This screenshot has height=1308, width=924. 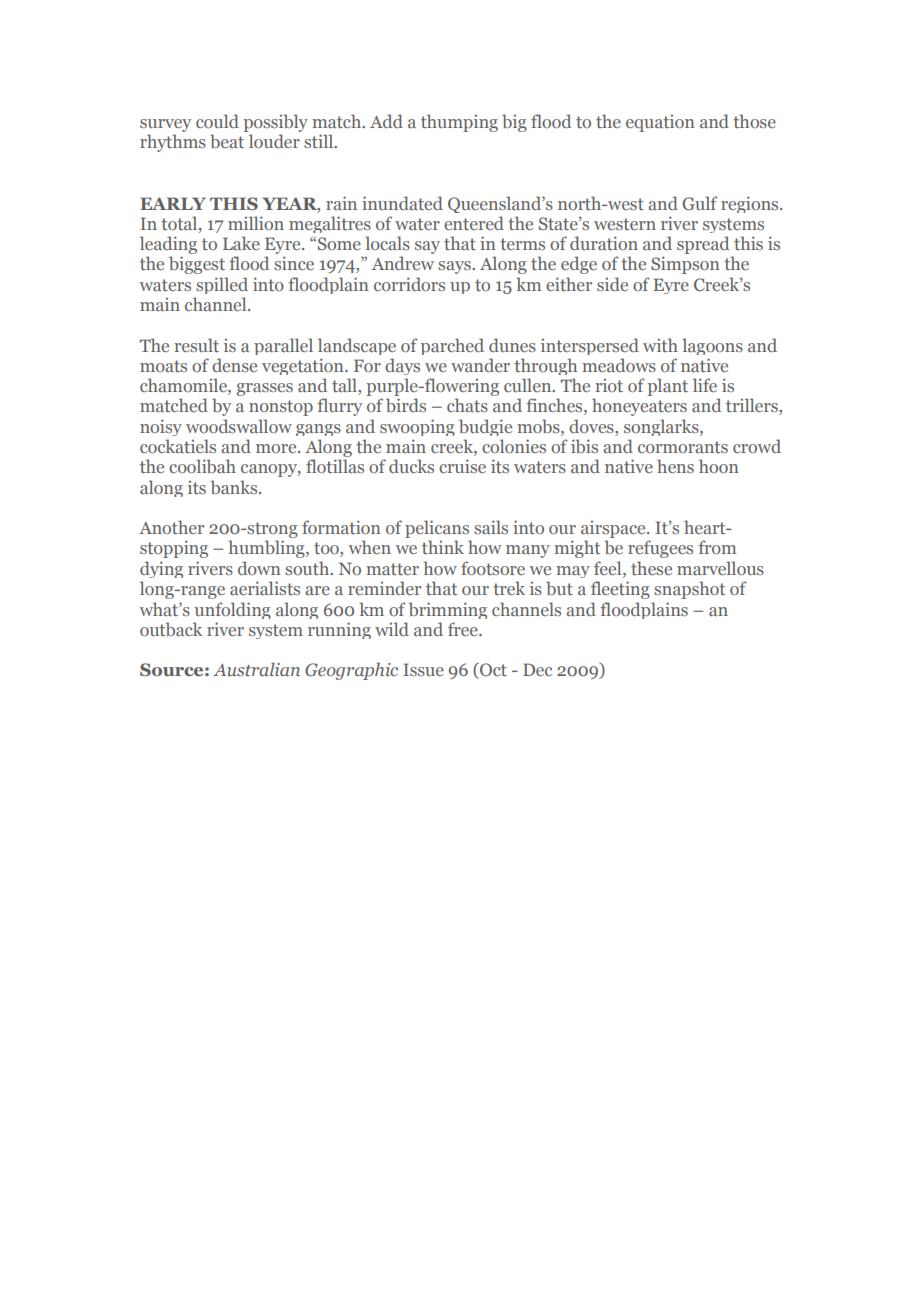 I want to click on chats, so click(x=467, y=405).
